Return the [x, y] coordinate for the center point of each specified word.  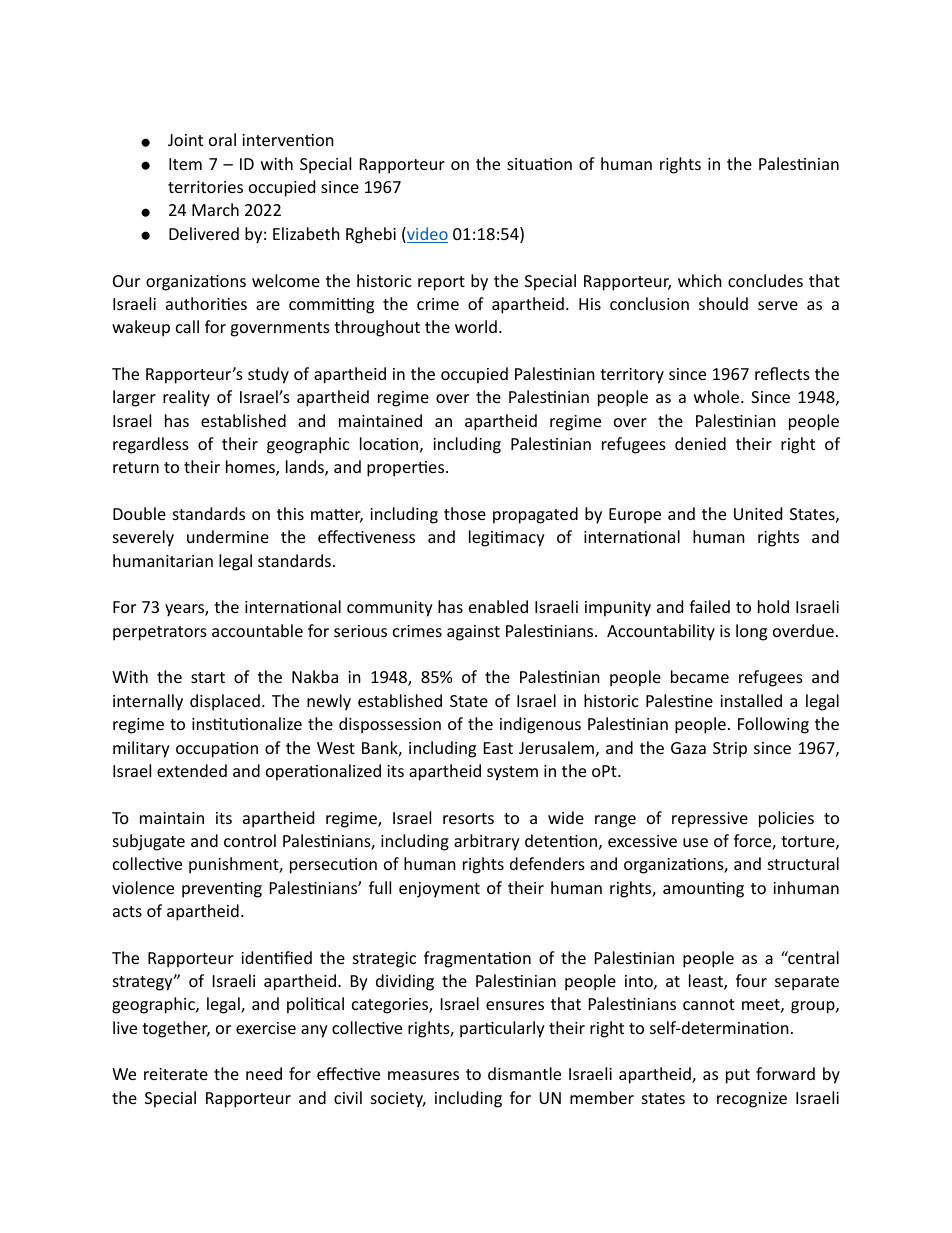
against [473, 633]
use [695, 842]
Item [185, 164]
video [426, 235]
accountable [257, 630]
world [476, 326]
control [250, 840]
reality [186, 398]
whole [718, 396]
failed [709, 606]
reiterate [176, 1074]
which [700, 280]
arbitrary [487, 842]
